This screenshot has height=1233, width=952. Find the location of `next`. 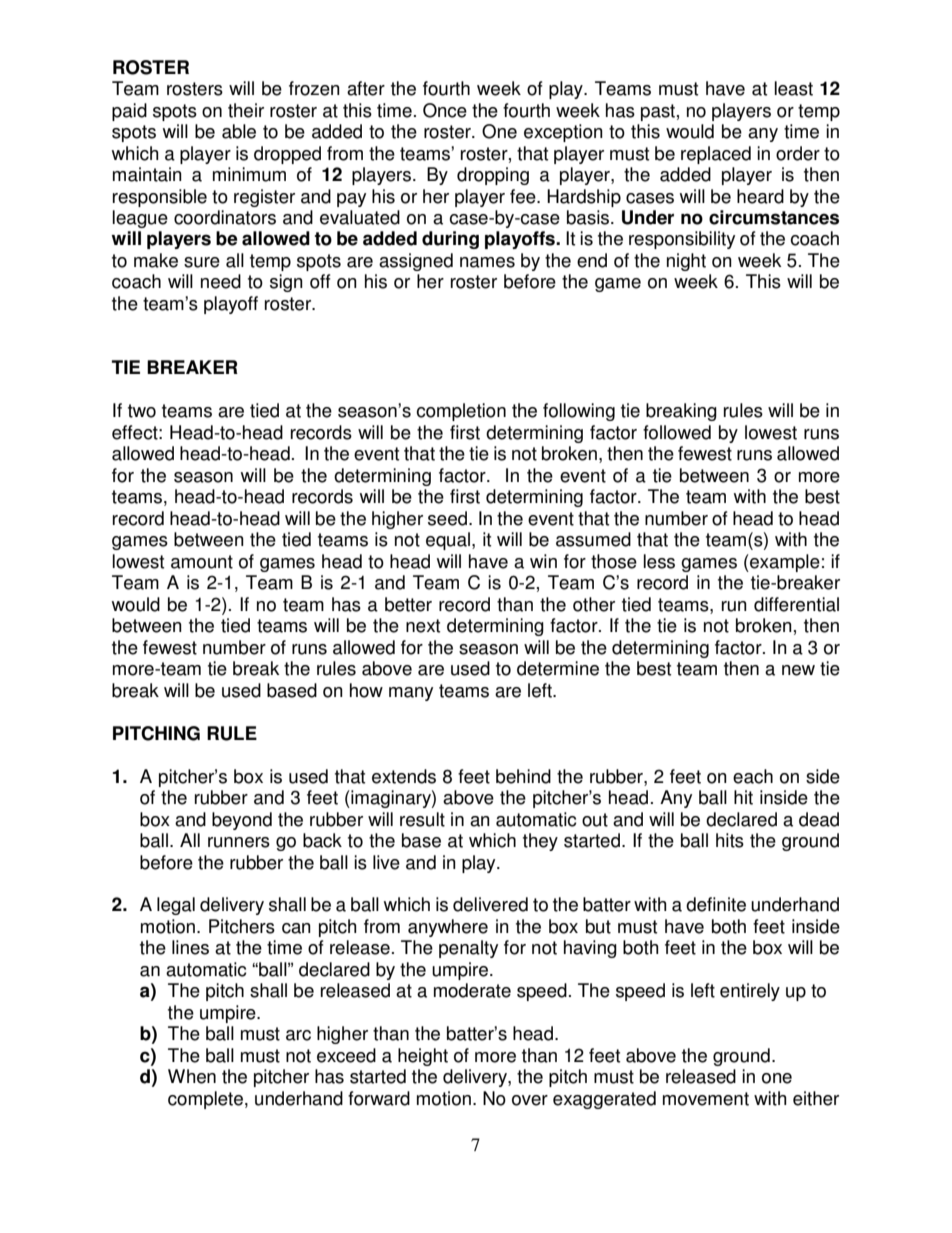

next is located at coordinates (423, 626).
